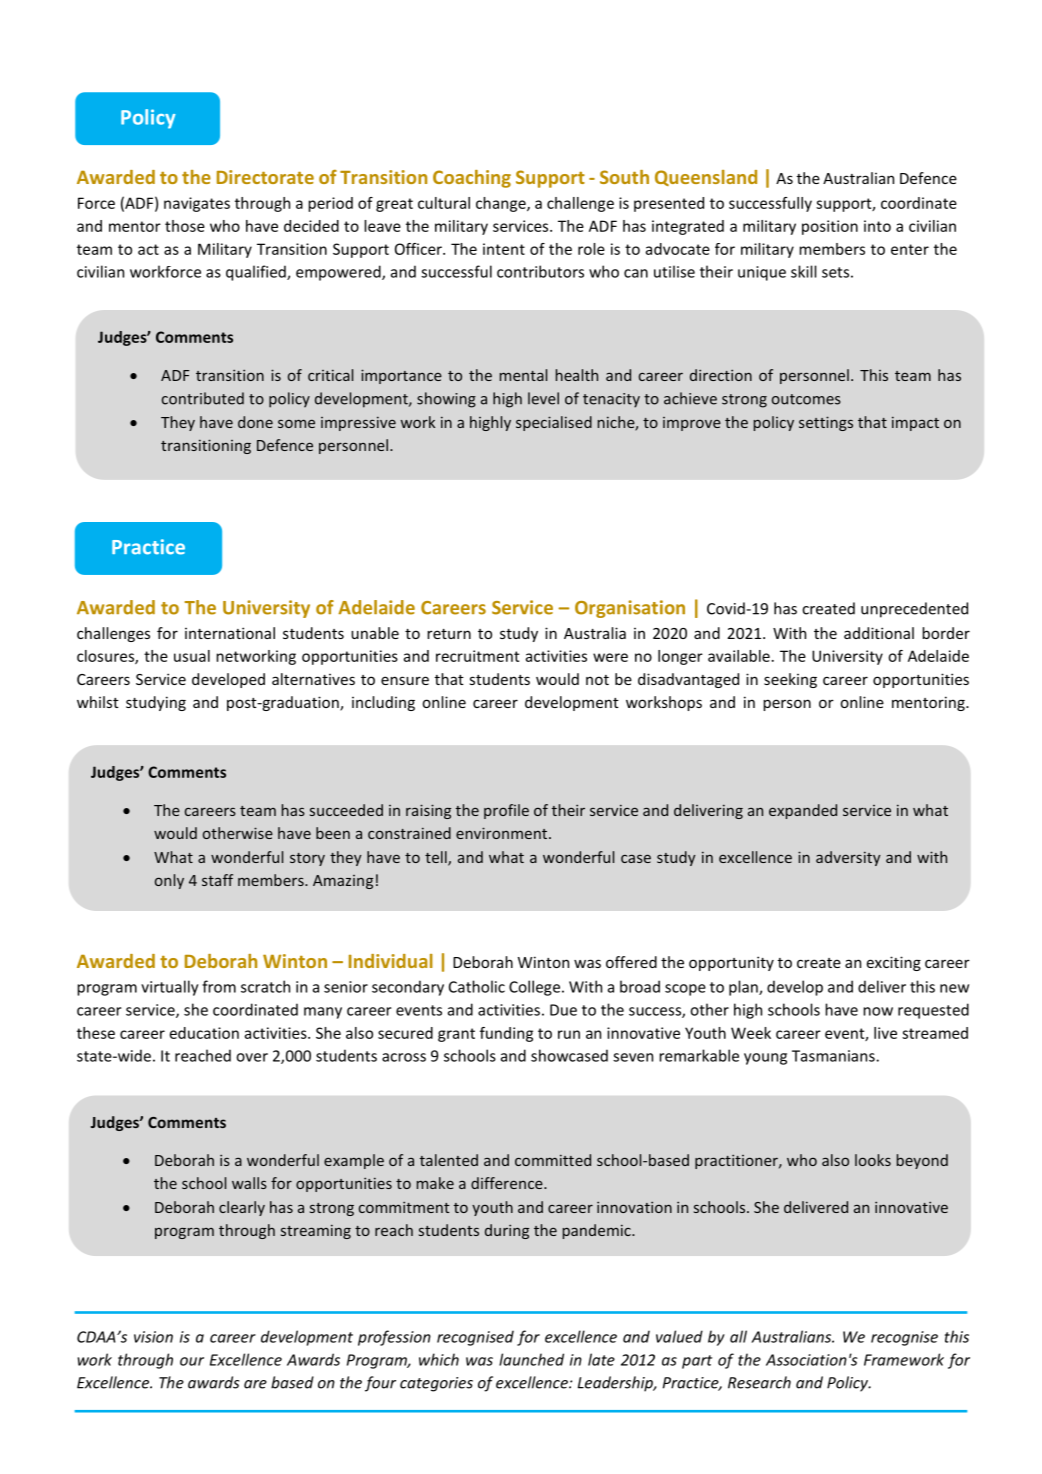 This screenshot has width=1042, height=1474. Describe the element at coordinates (894, 963) in the screenshot. I see `exciting` at that location.
